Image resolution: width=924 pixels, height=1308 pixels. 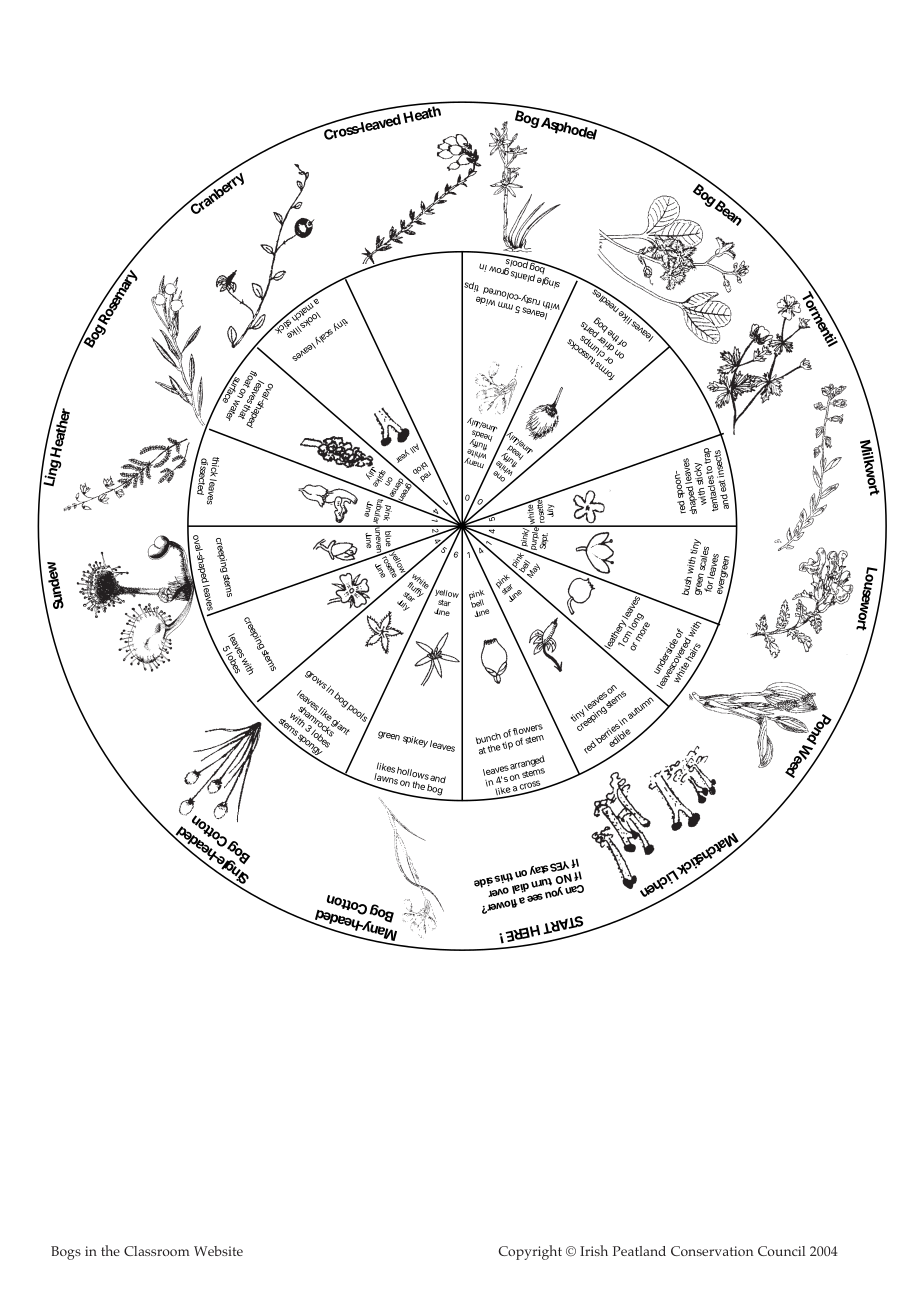 What do you see at coordinates (594, 1250) in the screenshot?
I see `Irish` at bounding box center [594, 1250].
